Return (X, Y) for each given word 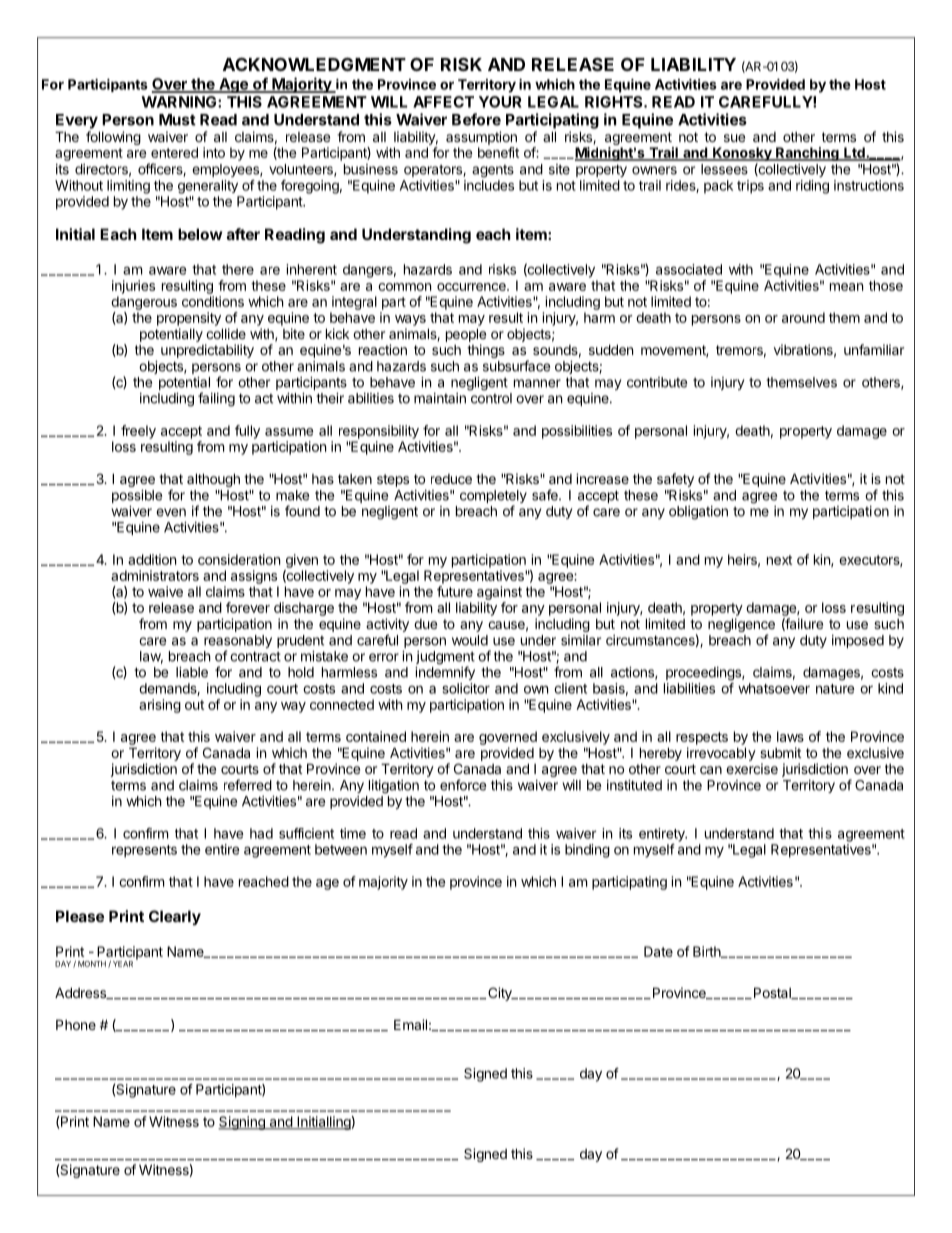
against (499, 593)
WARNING (180, 102)
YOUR (500, 102)
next (779, 560)
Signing (242, 1123)
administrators (155, 575)
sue (734, 138)
